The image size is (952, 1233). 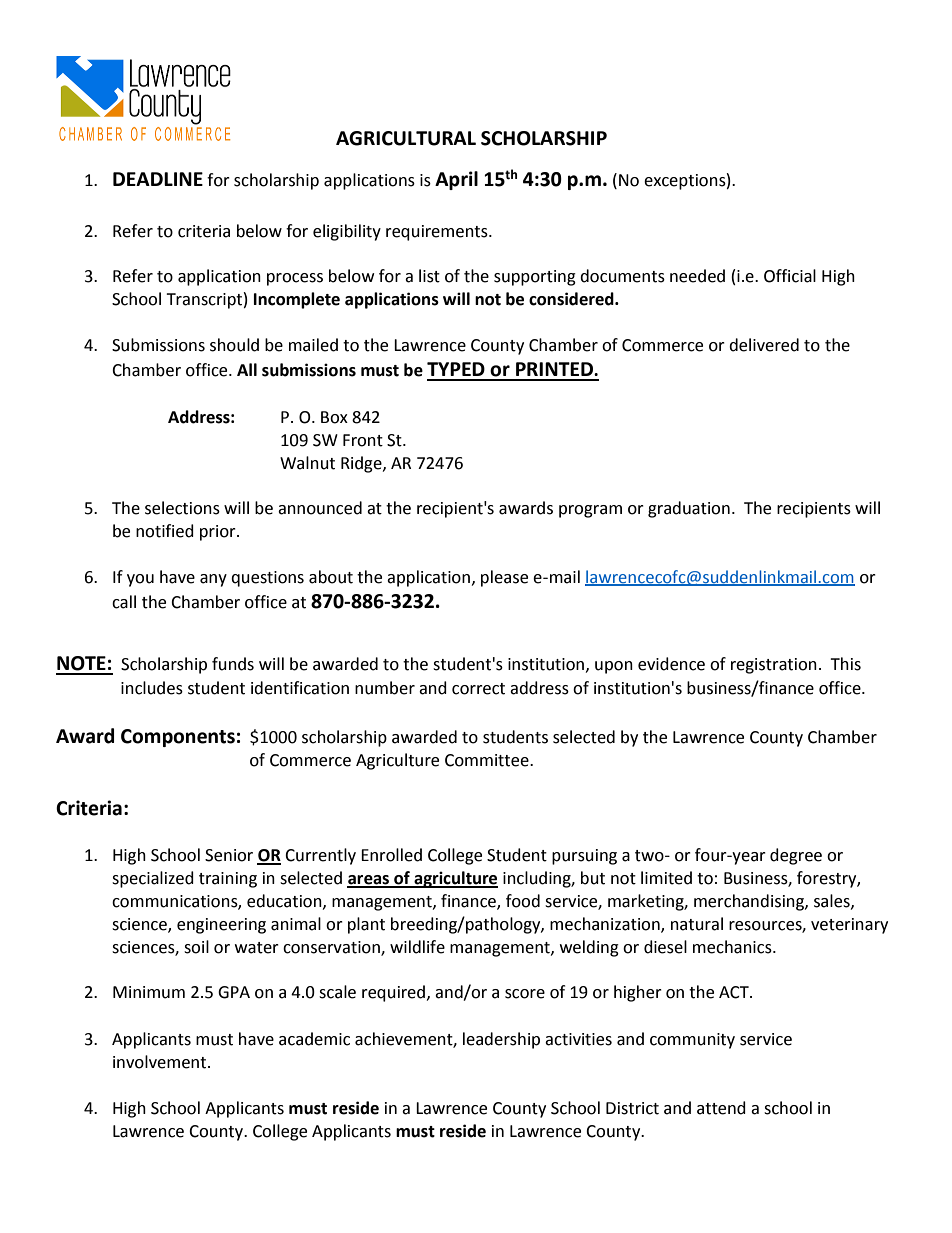 I want to click on Committee, so click(x=488, y=760).
